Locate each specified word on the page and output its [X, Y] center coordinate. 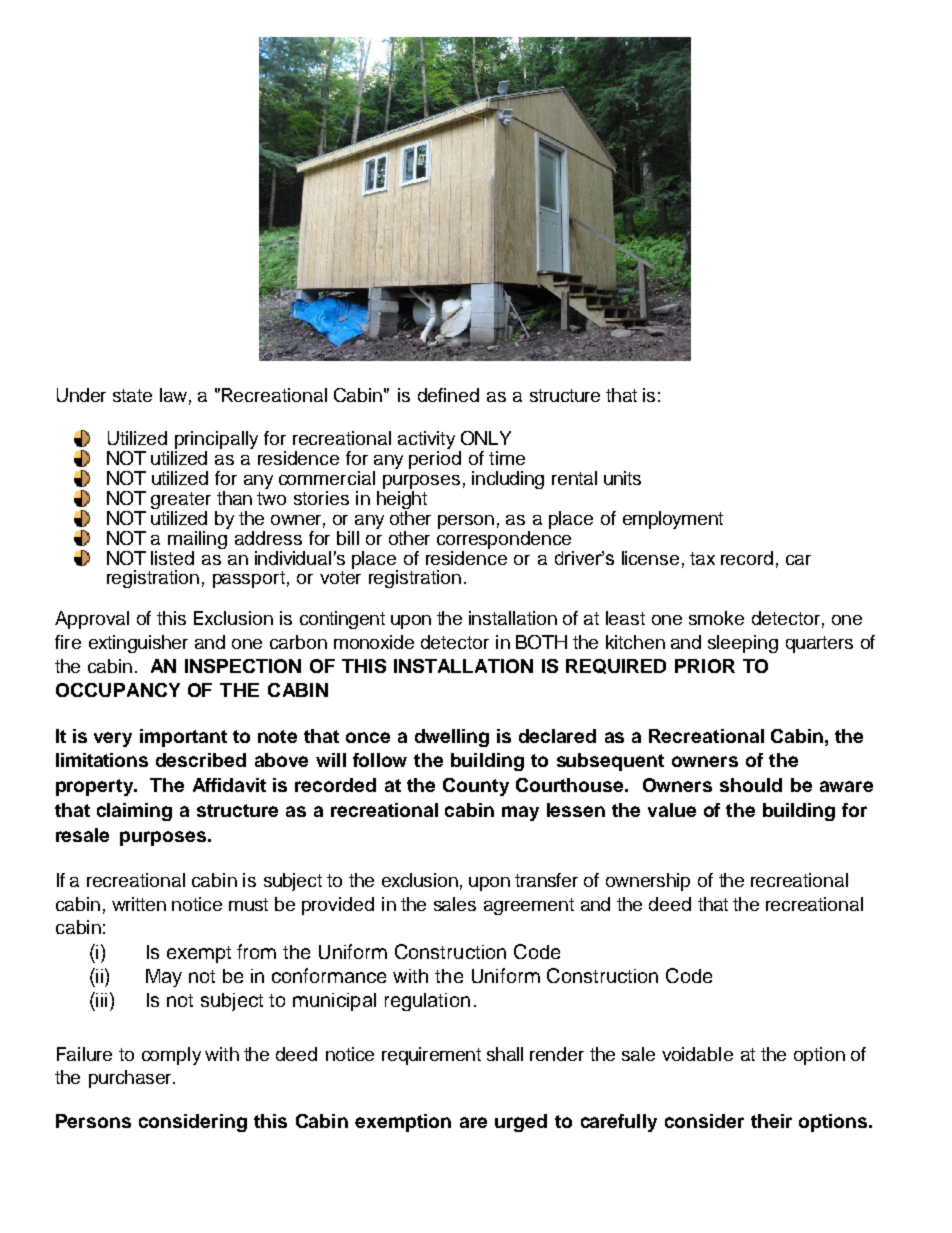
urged [521, 1123]
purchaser [131, 1079]
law [173, 395]
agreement [529, 906]
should [751, 785]
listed [172, 558]
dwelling [452, 738]
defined [448, 395]
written [139, 904]
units [622, 478]
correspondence [504, 538]
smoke [716, 618]
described [201, 760]
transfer [546, 880]
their [771, 1121]
